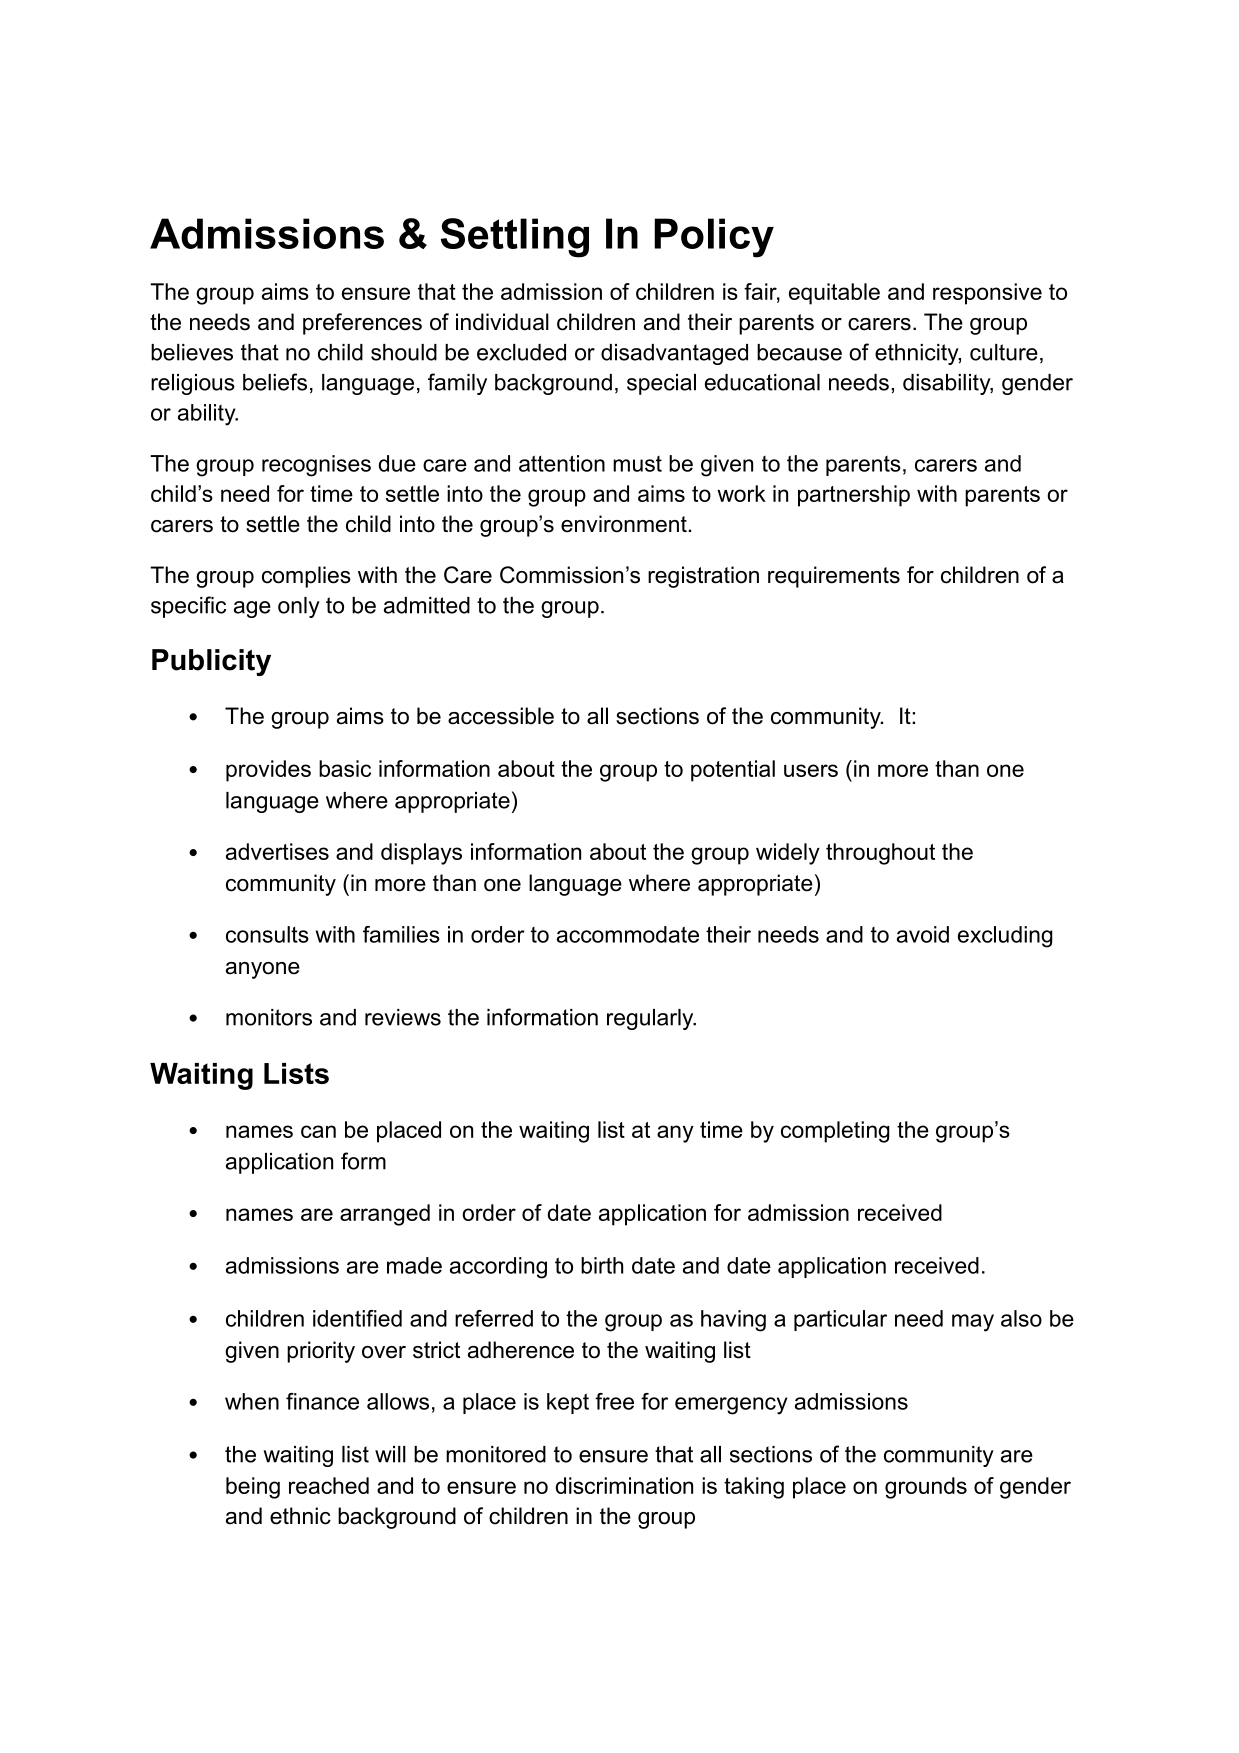  I want to click on preferences, so click(362, 324).
